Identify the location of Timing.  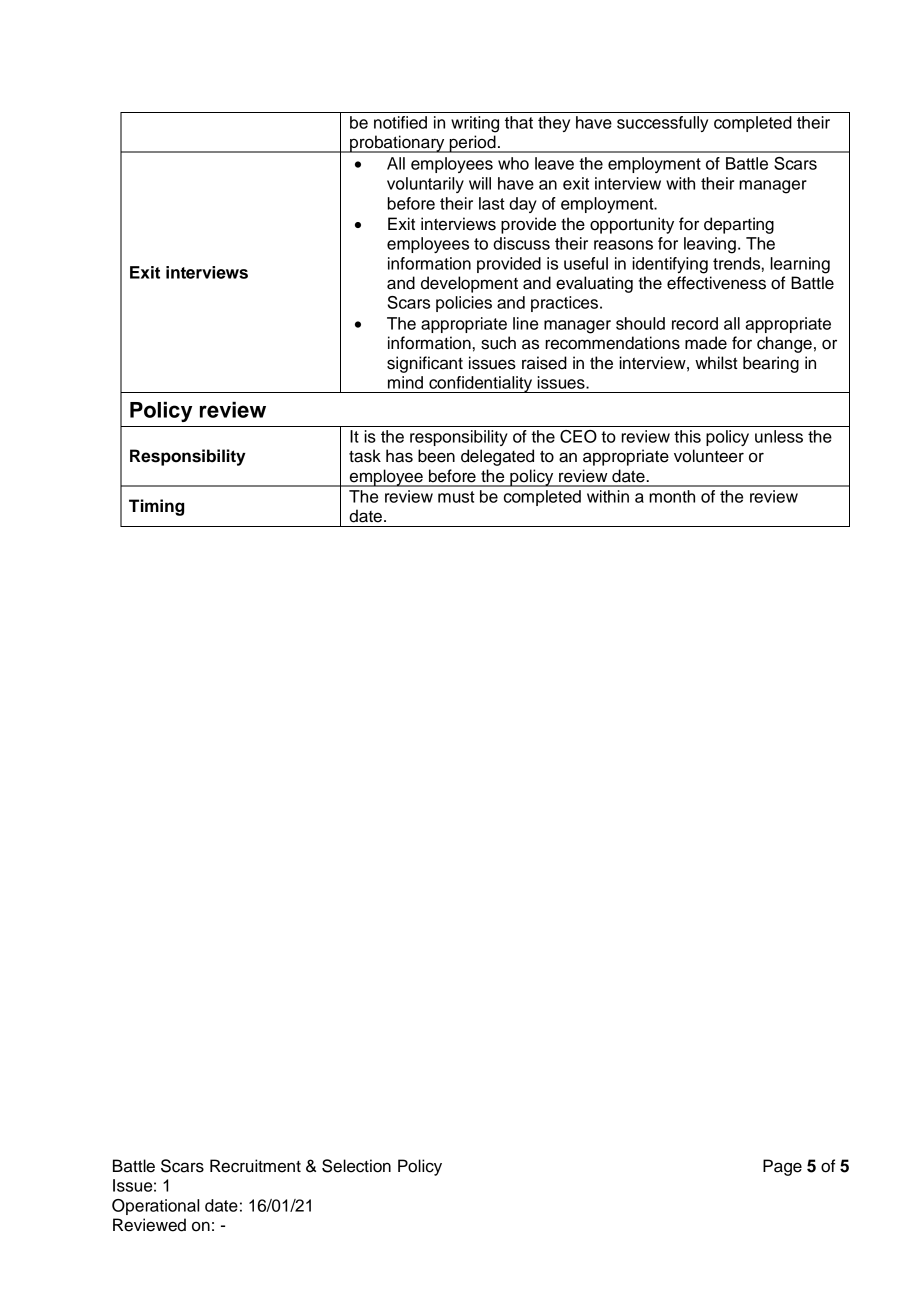
(156, 507).
